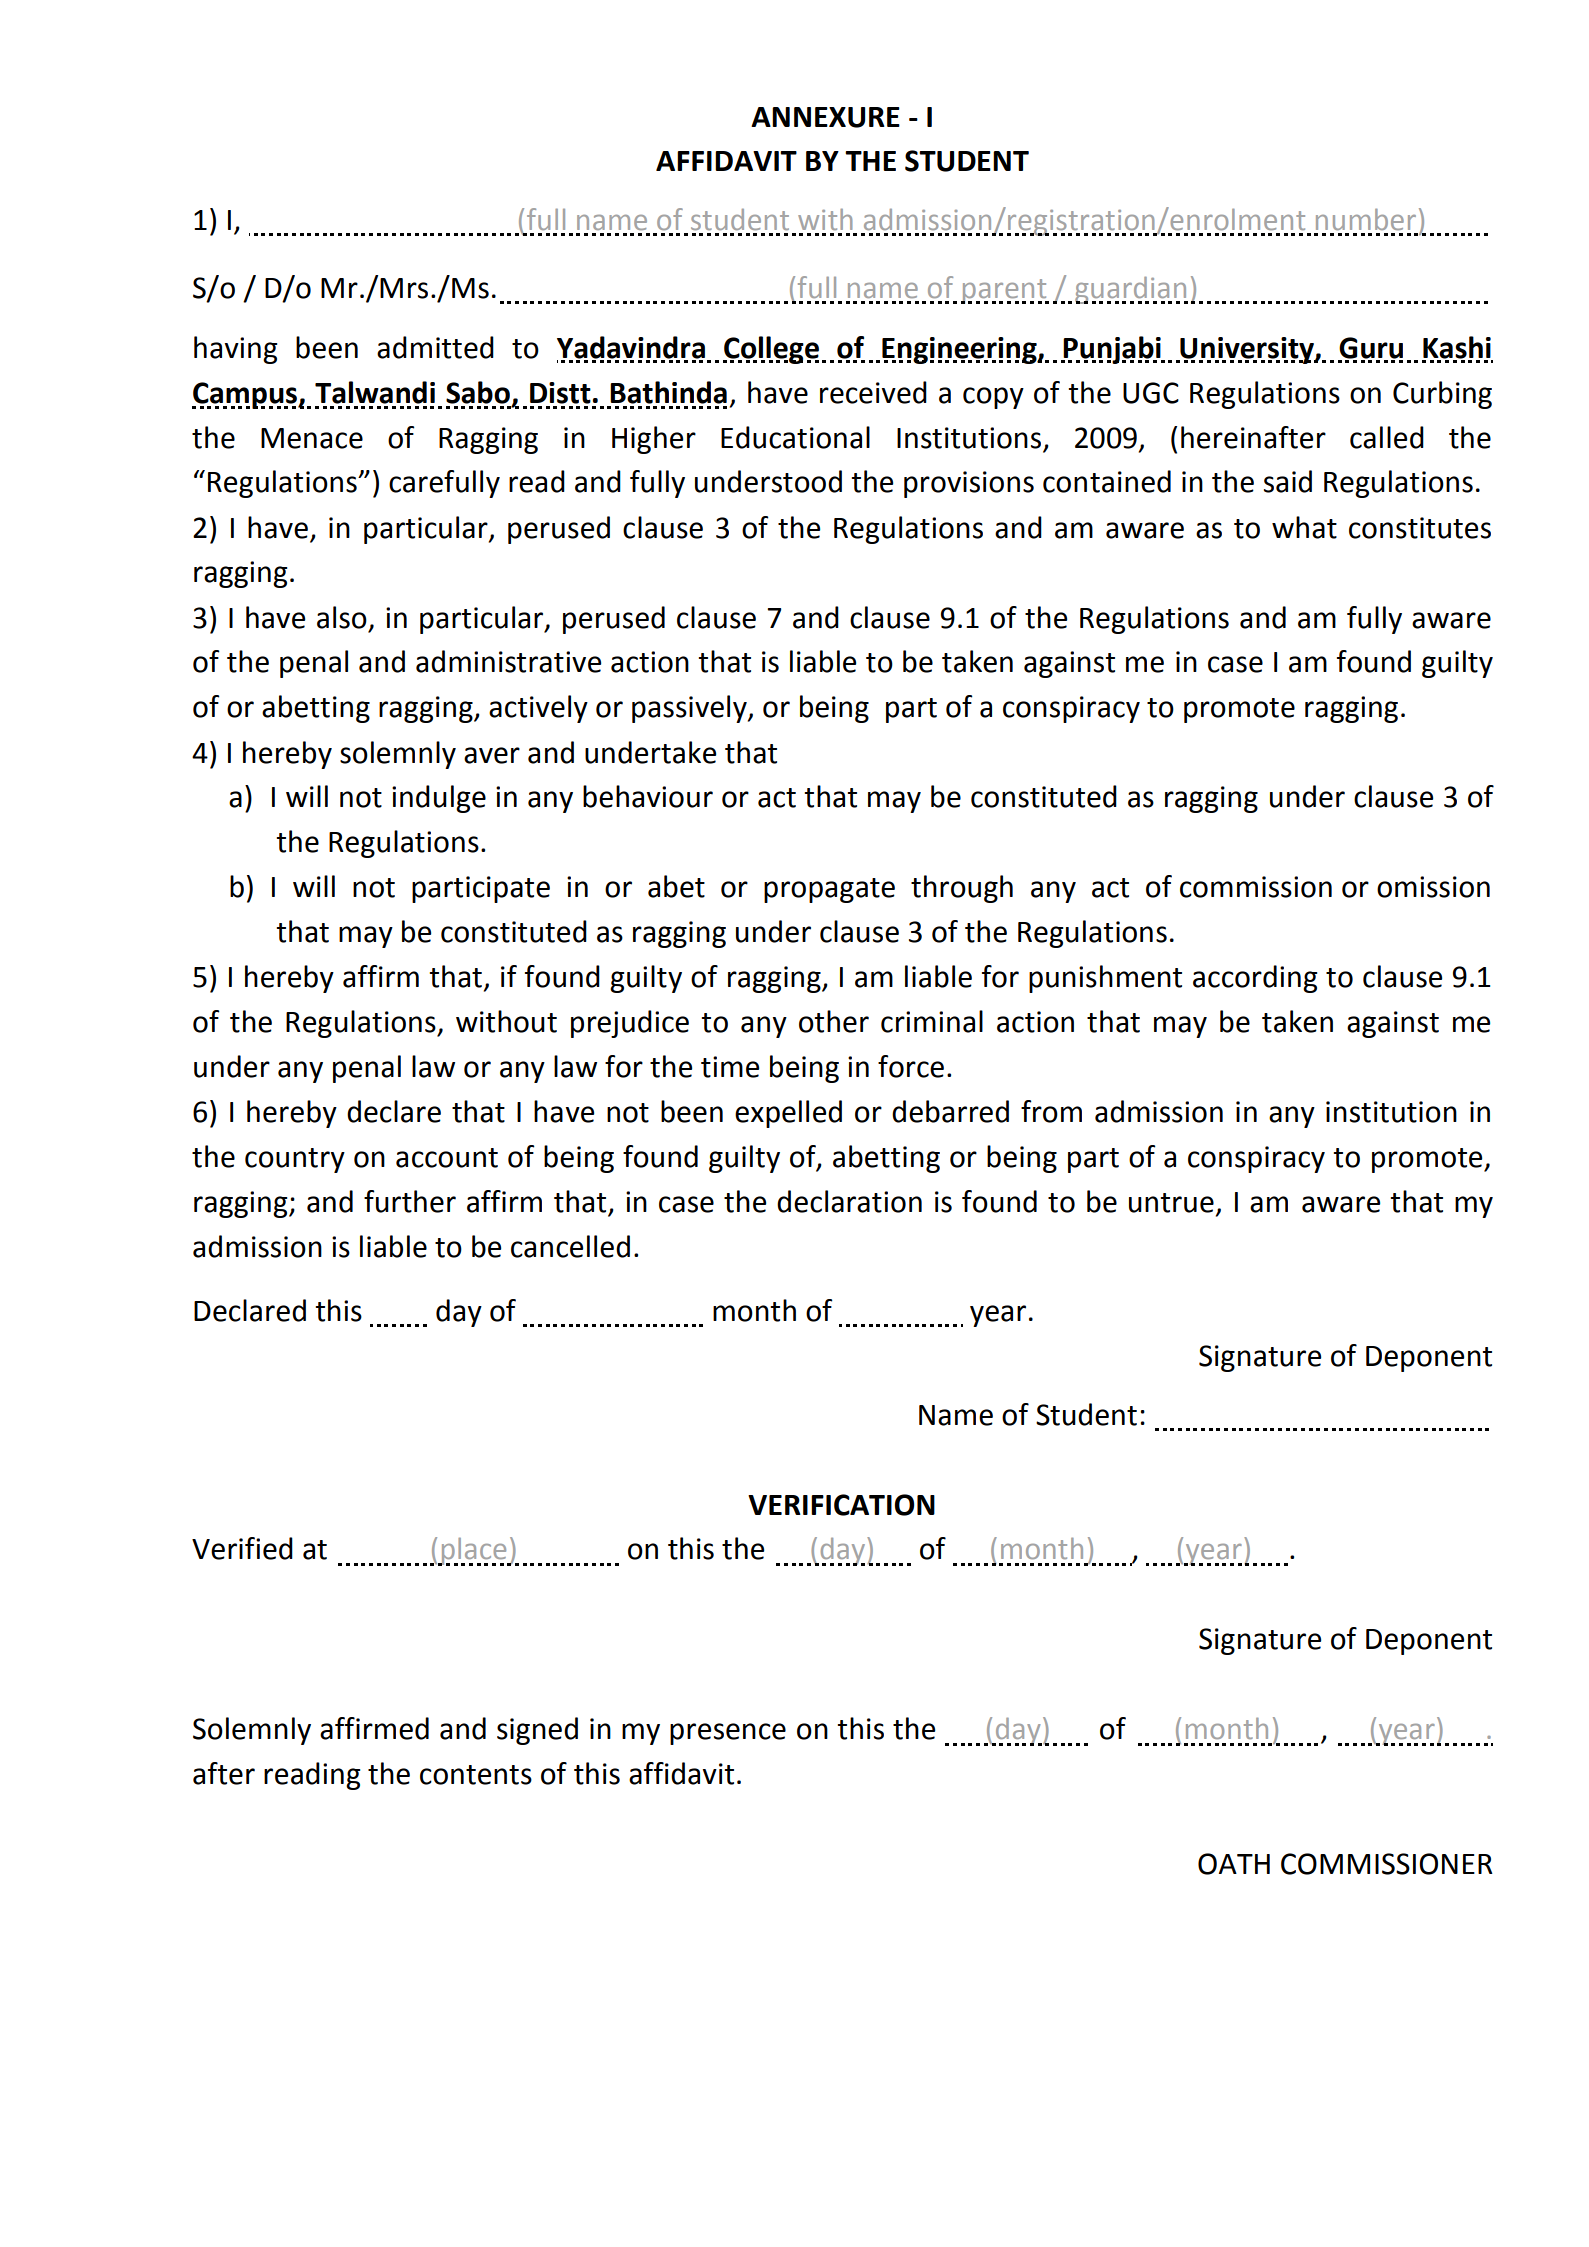  I want to click on College, so click(771, 350).
